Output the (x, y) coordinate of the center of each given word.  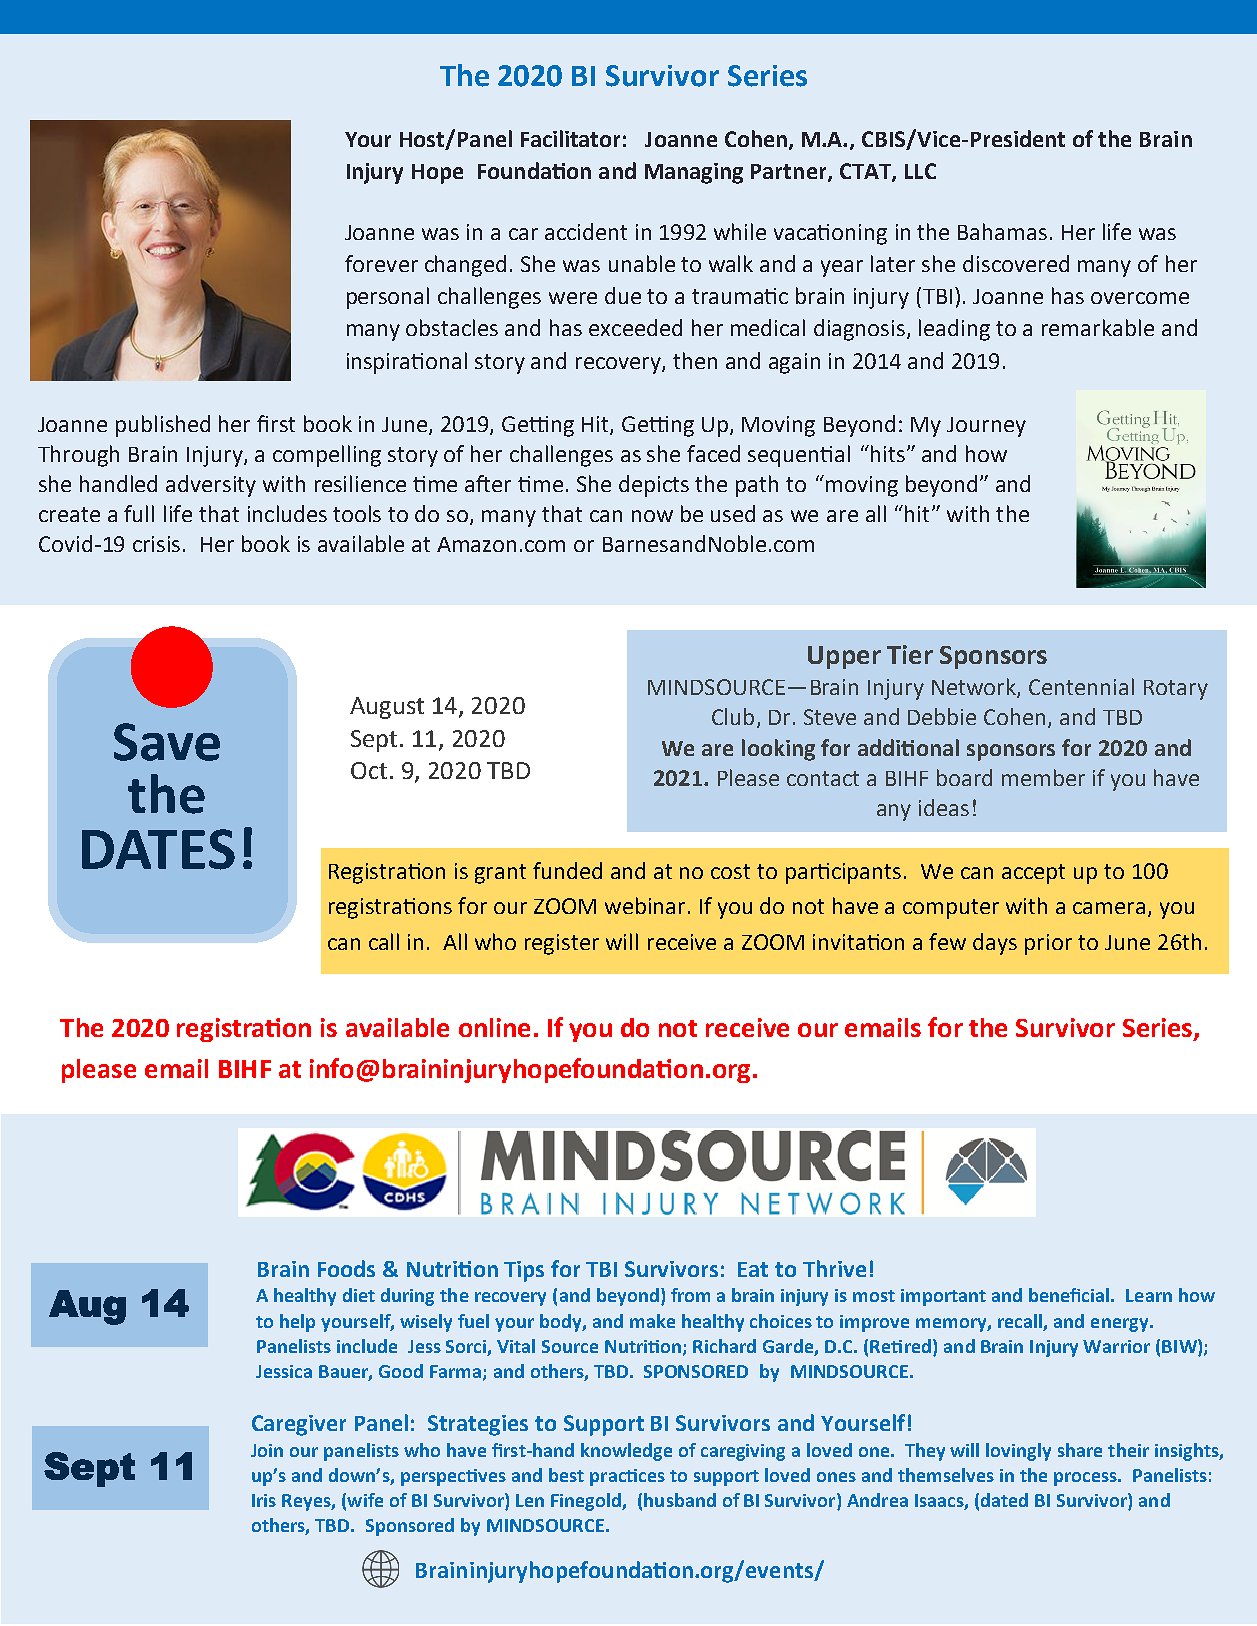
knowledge (626, 1452)
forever (381, 263)
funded (567, 870)
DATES (158, 849)
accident (586, 231)
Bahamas (1002, 231)
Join (267, 1450)
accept (1033, 874)
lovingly (1018, 1452)
